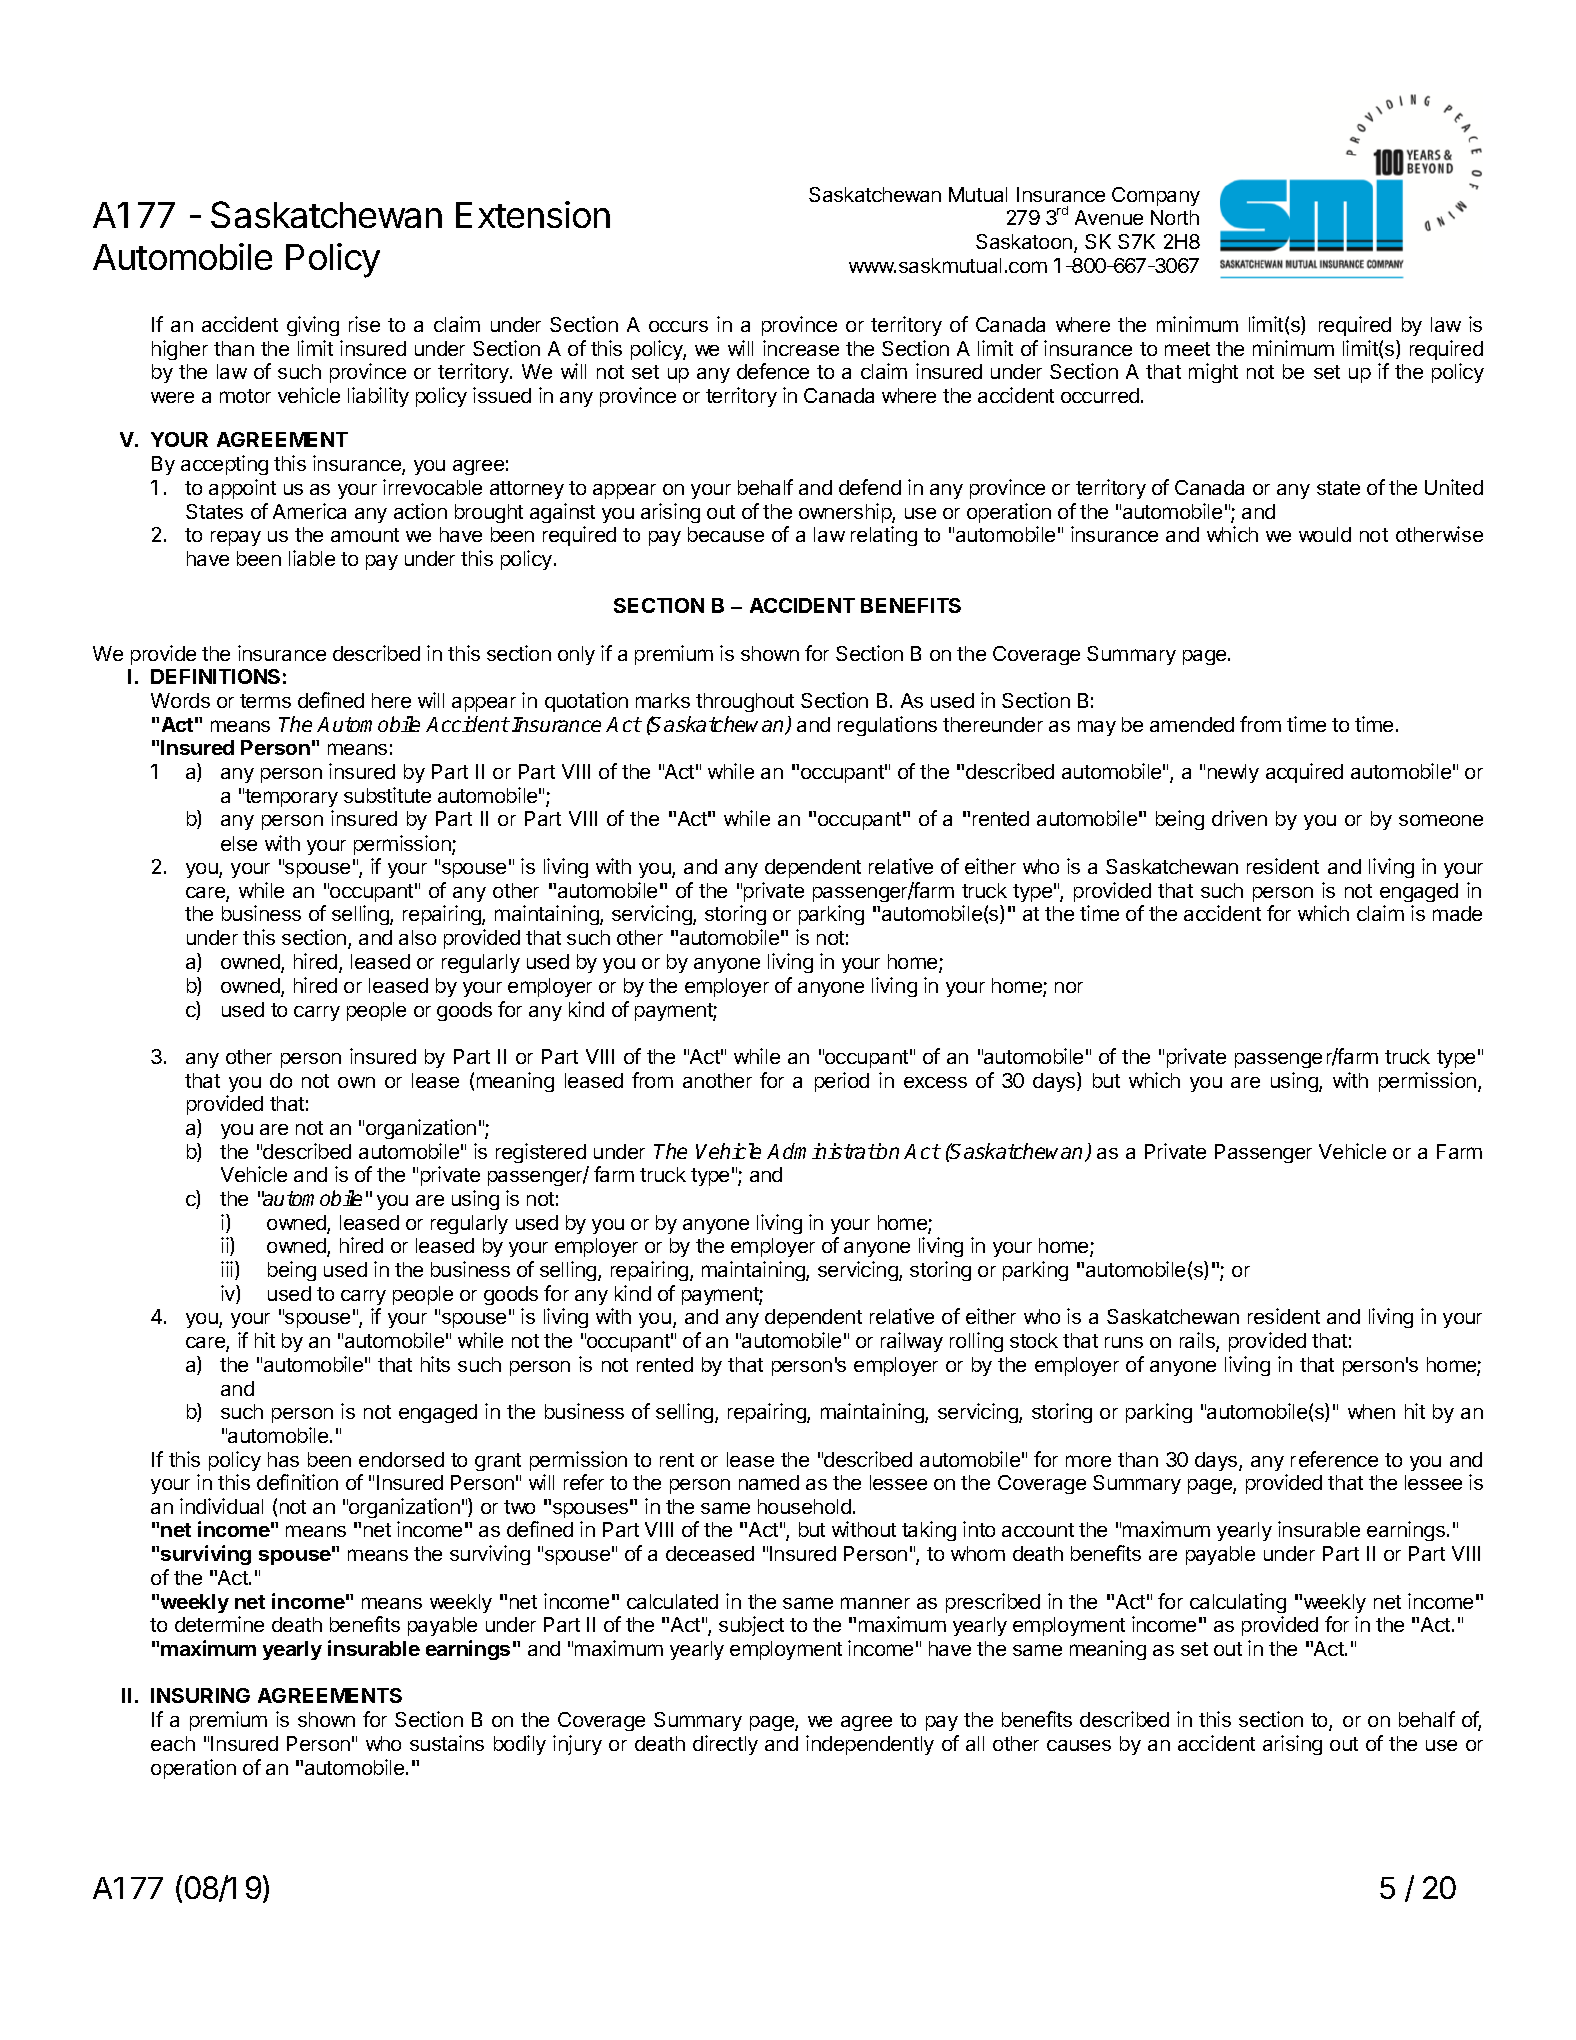 The height and width of the screenshot is (2040, 1576). I want to click on also, so click(417, 937).
